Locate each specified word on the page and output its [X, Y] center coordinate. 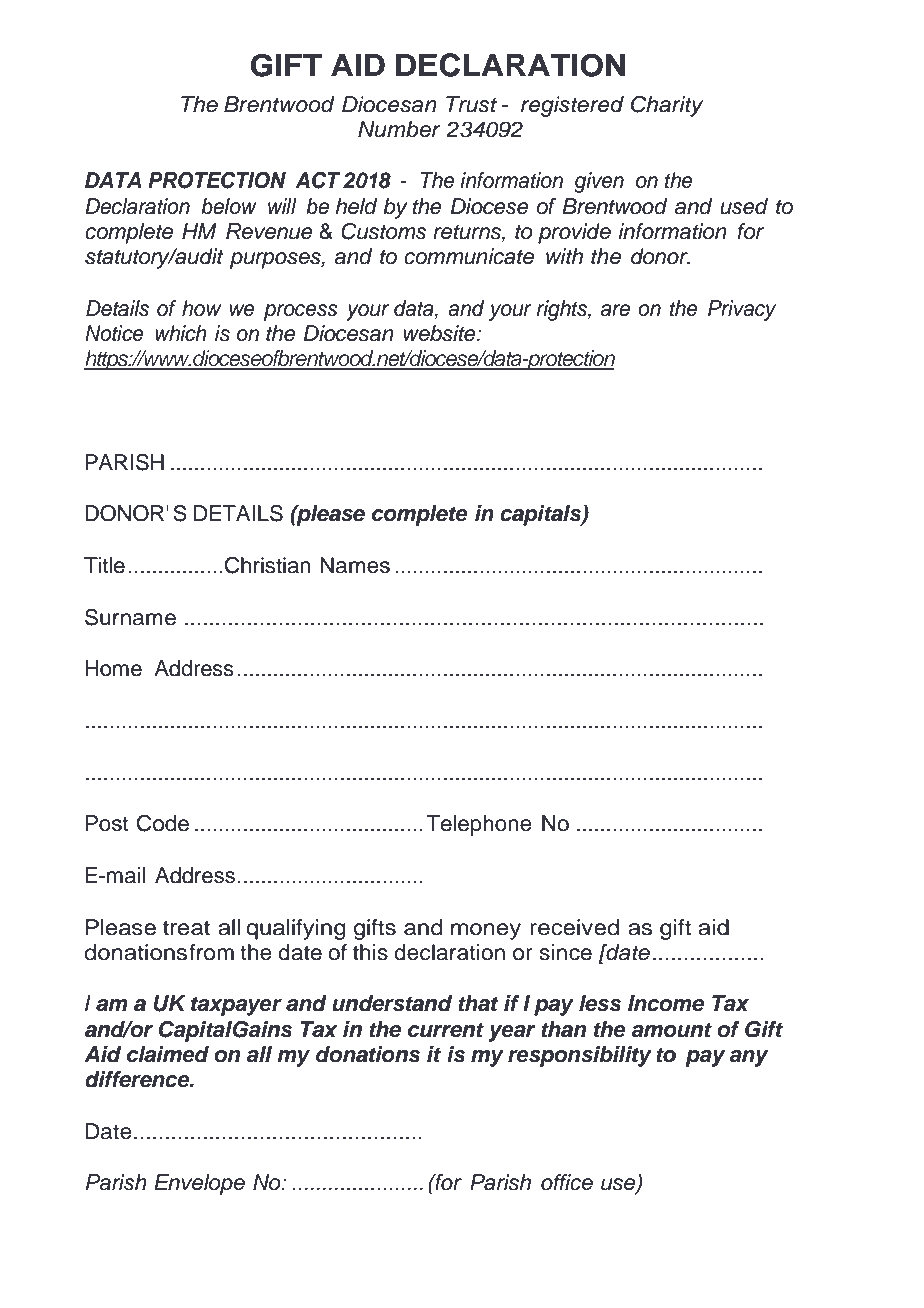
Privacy [742, 310]
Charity [667, 106]
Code [163, 823]
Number [399, 129]
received [574, 927]
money [486, 931]
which [181, 333]
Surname [130, 617]
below [229, 206]
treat [186, 928]
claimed [168, 1054]
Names [355, 565]
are [615, 310]
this [370, 952]
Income [666, 1003]
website [440, 333]
